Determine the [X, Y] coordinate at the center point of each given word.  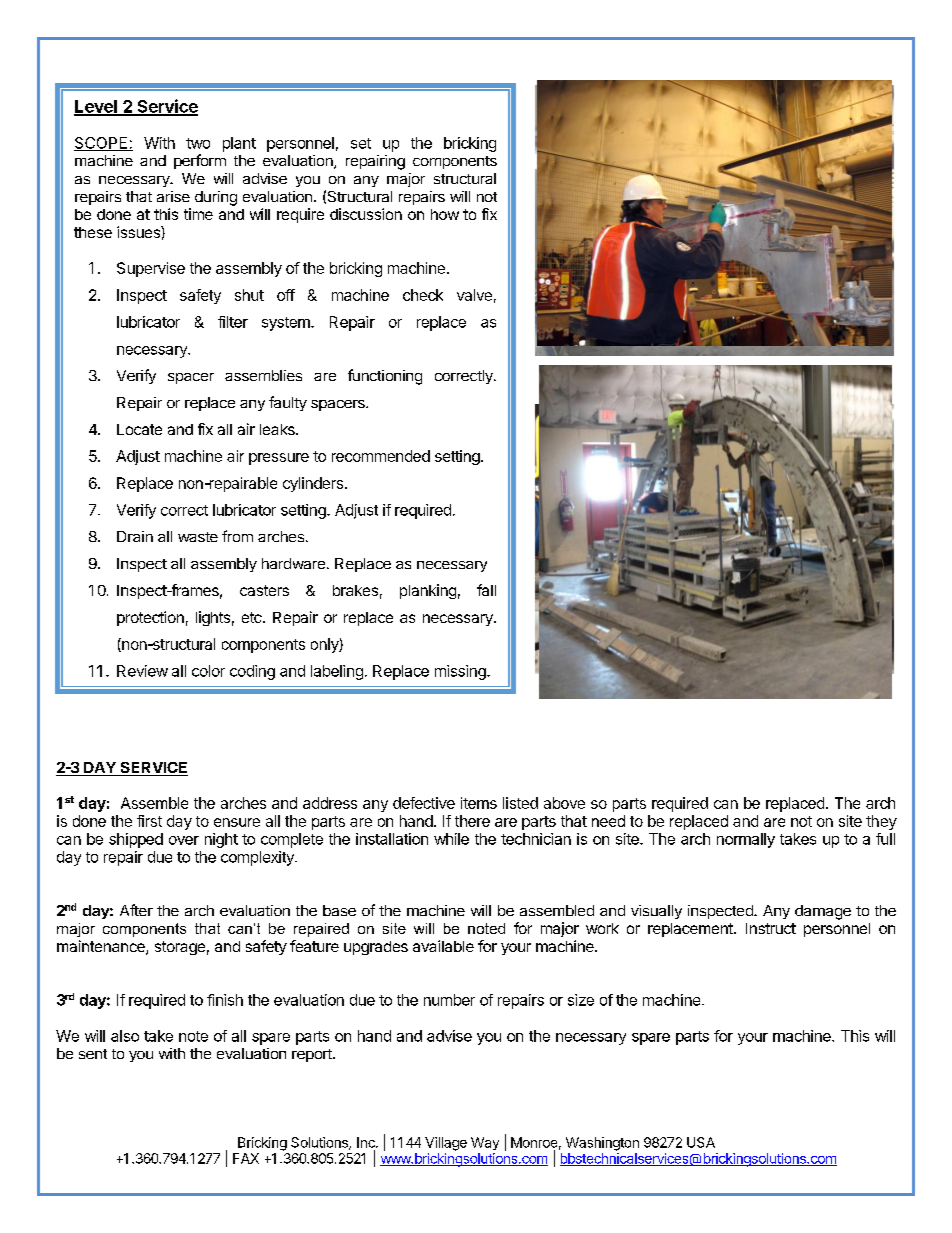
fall [486, 590]
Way [485, 1143]
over [184, 840]
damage [823, 912]
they [881, 822]
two [198, 143]
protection [150, 618]
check [423, 295]
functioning [385, 377]
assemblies [263, 375]
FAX [246, 1158]
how [445, 214]
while [451, 839]
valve [474, 295]
